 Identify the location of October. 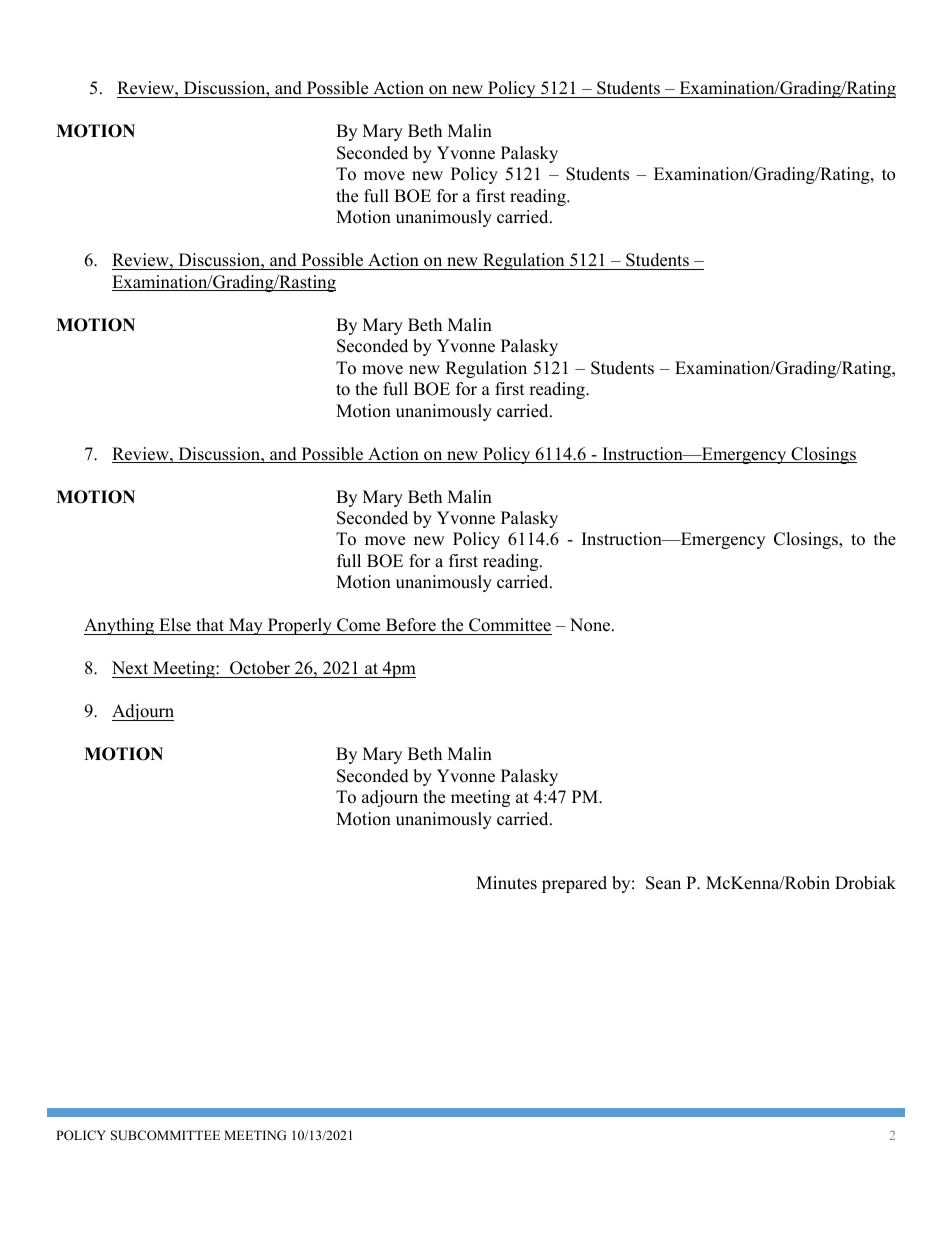
(260, 669).
